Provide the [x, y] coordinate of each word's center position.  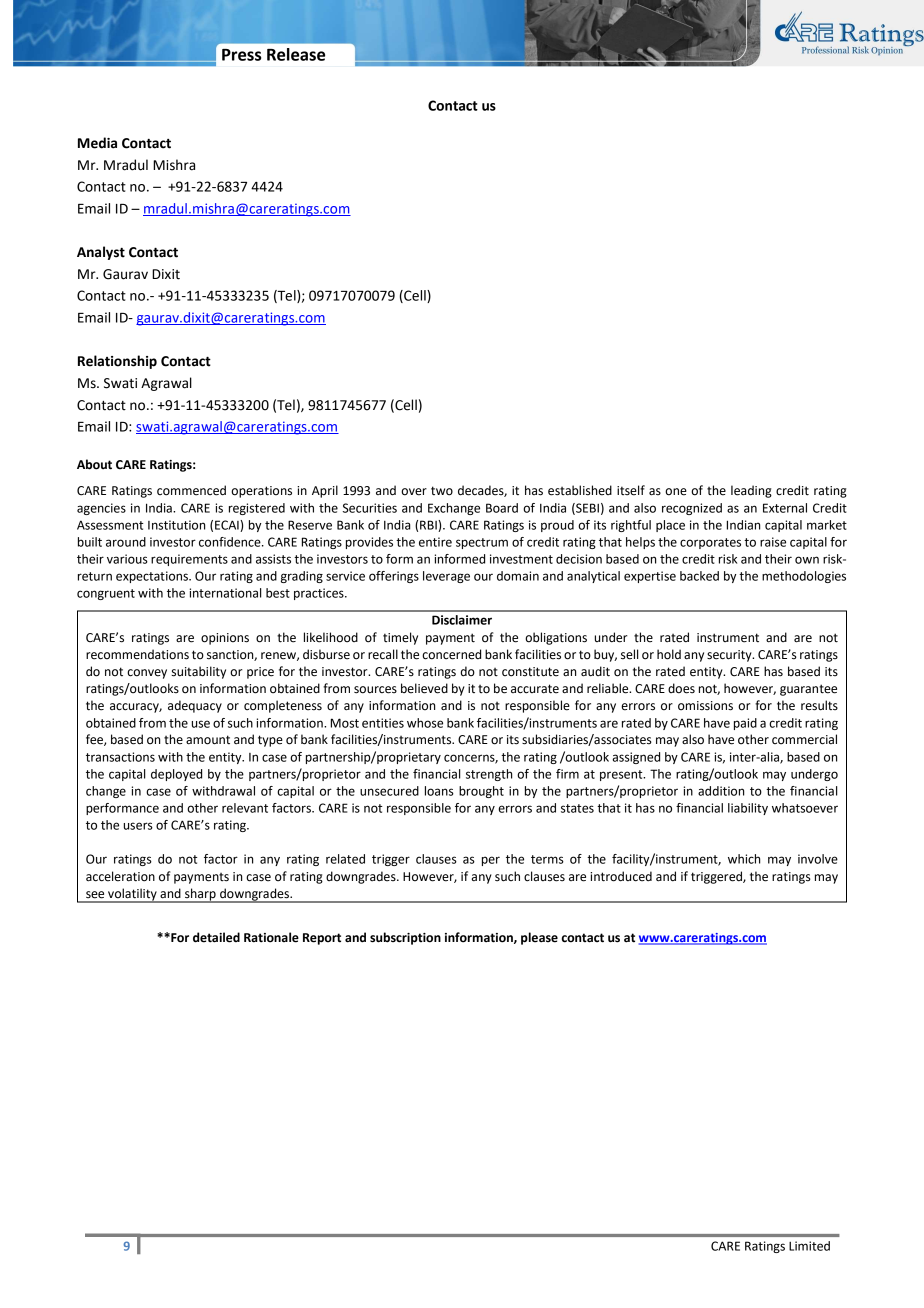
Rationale [271, 937]
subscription [405, 938]
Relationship [117, 362]
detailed [216, 937]
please [539, 938]
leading [751, 491]
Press [241, 55]
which [744, 859]
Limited [809, 1246]
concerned [451, 654]
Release [296, 54]
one [676, 492]
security [730, 656]
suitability [198, 672]
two [442, 491]
